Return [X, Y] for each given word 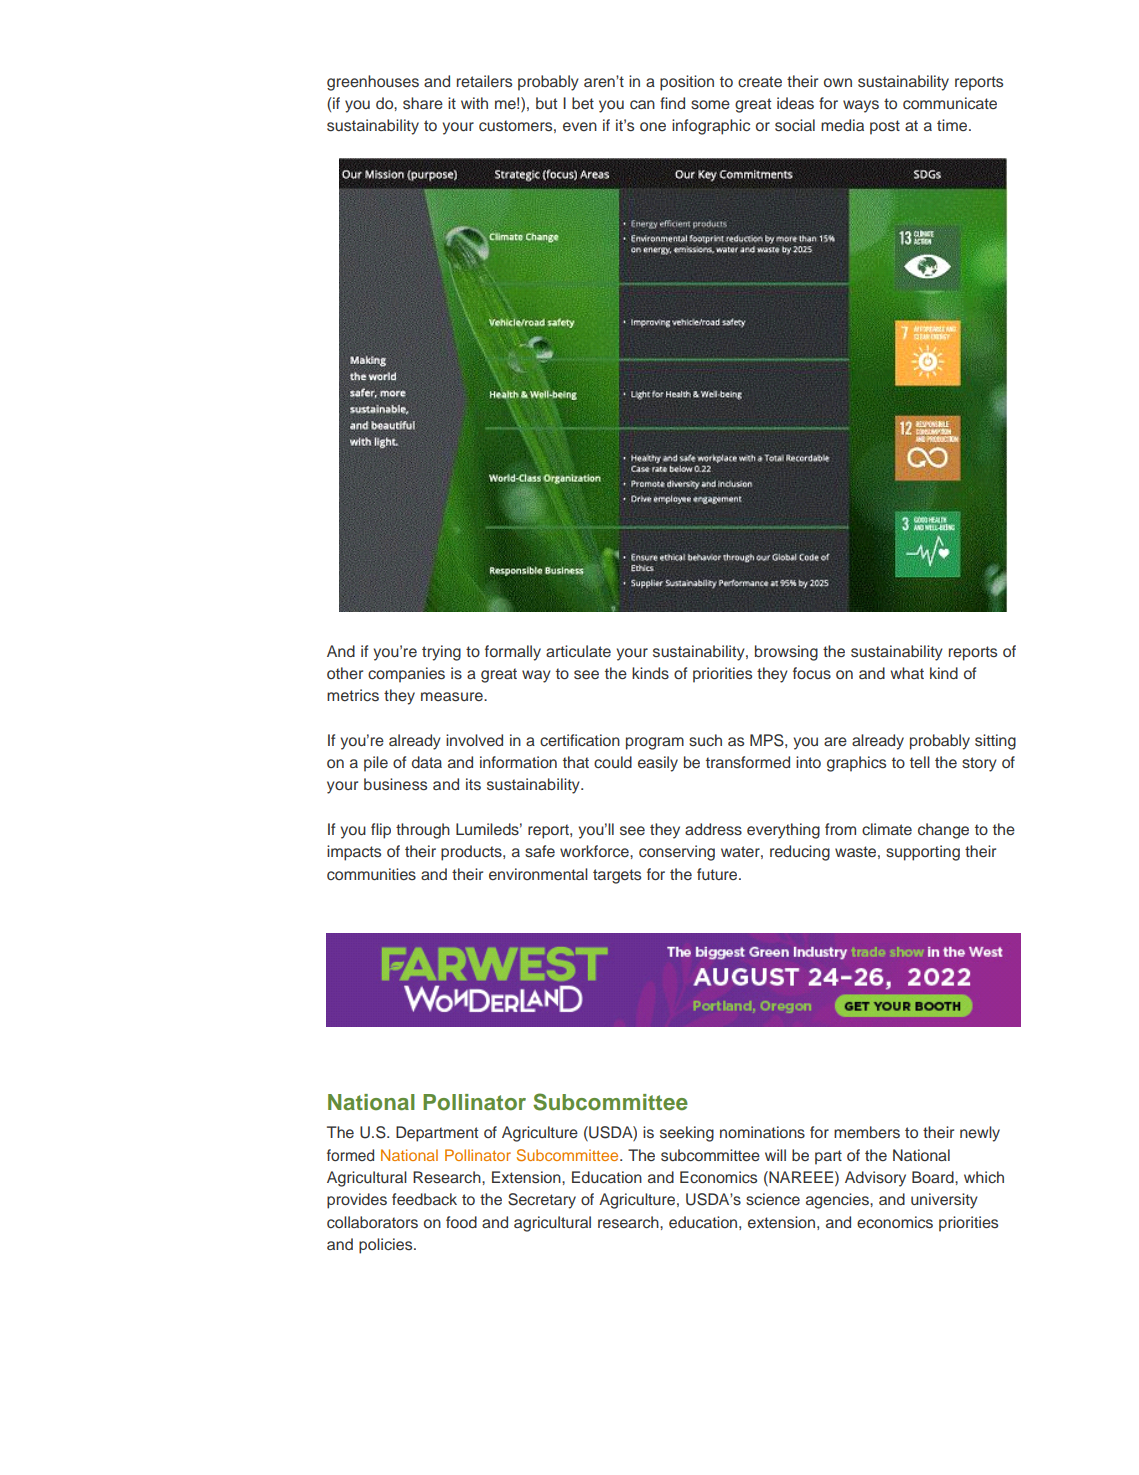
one [653, 126]
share [423, 103]
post [885, 127]
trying [441, 653]
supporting [923, 853]
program [655, 743]
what [907, 673]
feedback [424, 1199]
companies [406, 675]
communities [371, 874]
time [953, 125]
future [718, 874]
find [672, 103]
